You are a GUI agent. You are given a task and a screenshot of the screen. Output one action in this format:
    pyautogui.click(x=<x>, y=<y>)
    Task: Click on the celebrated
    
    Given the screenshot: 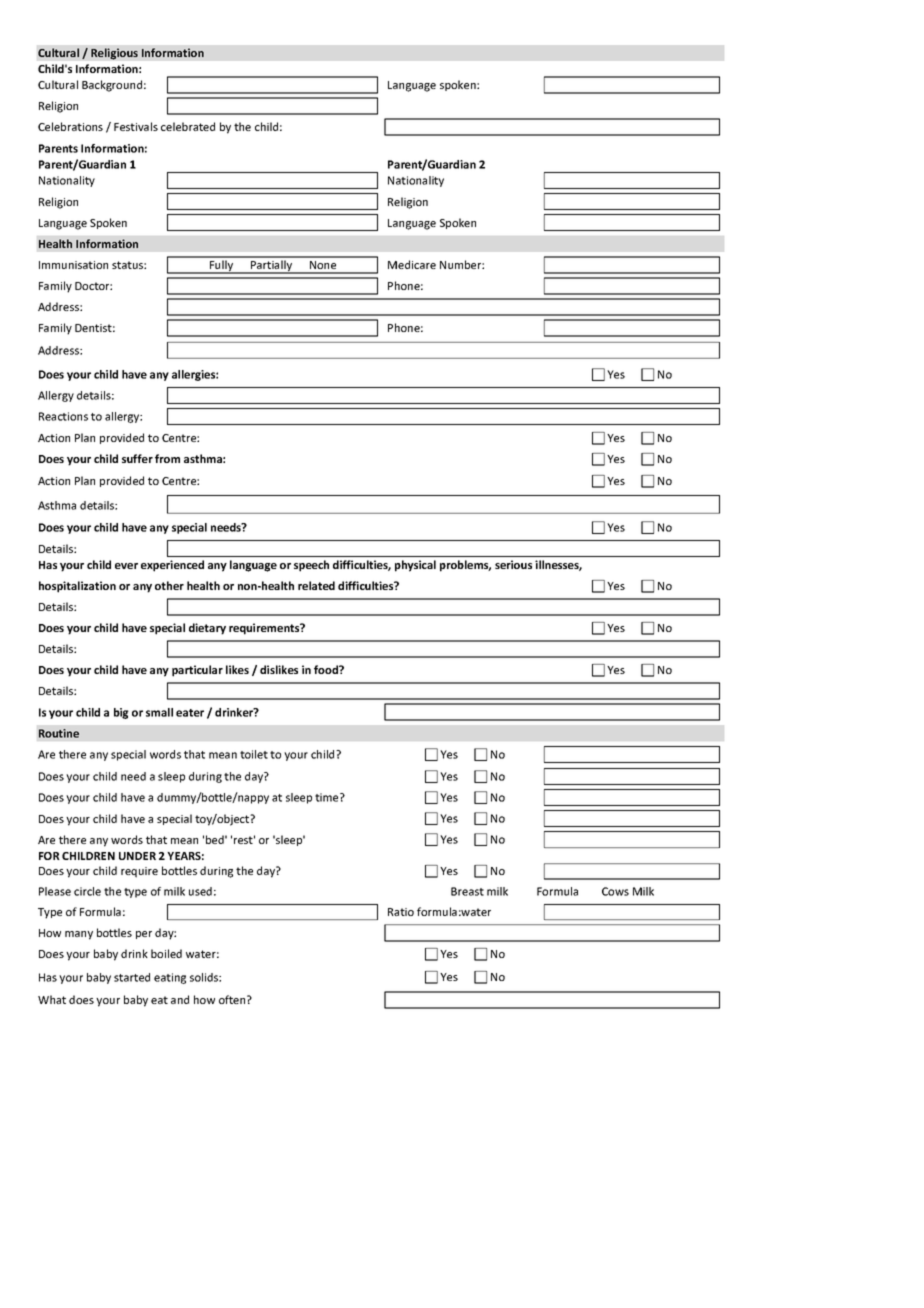 What is the action you would take?
    pyautogui.click(x=188, y=126)
